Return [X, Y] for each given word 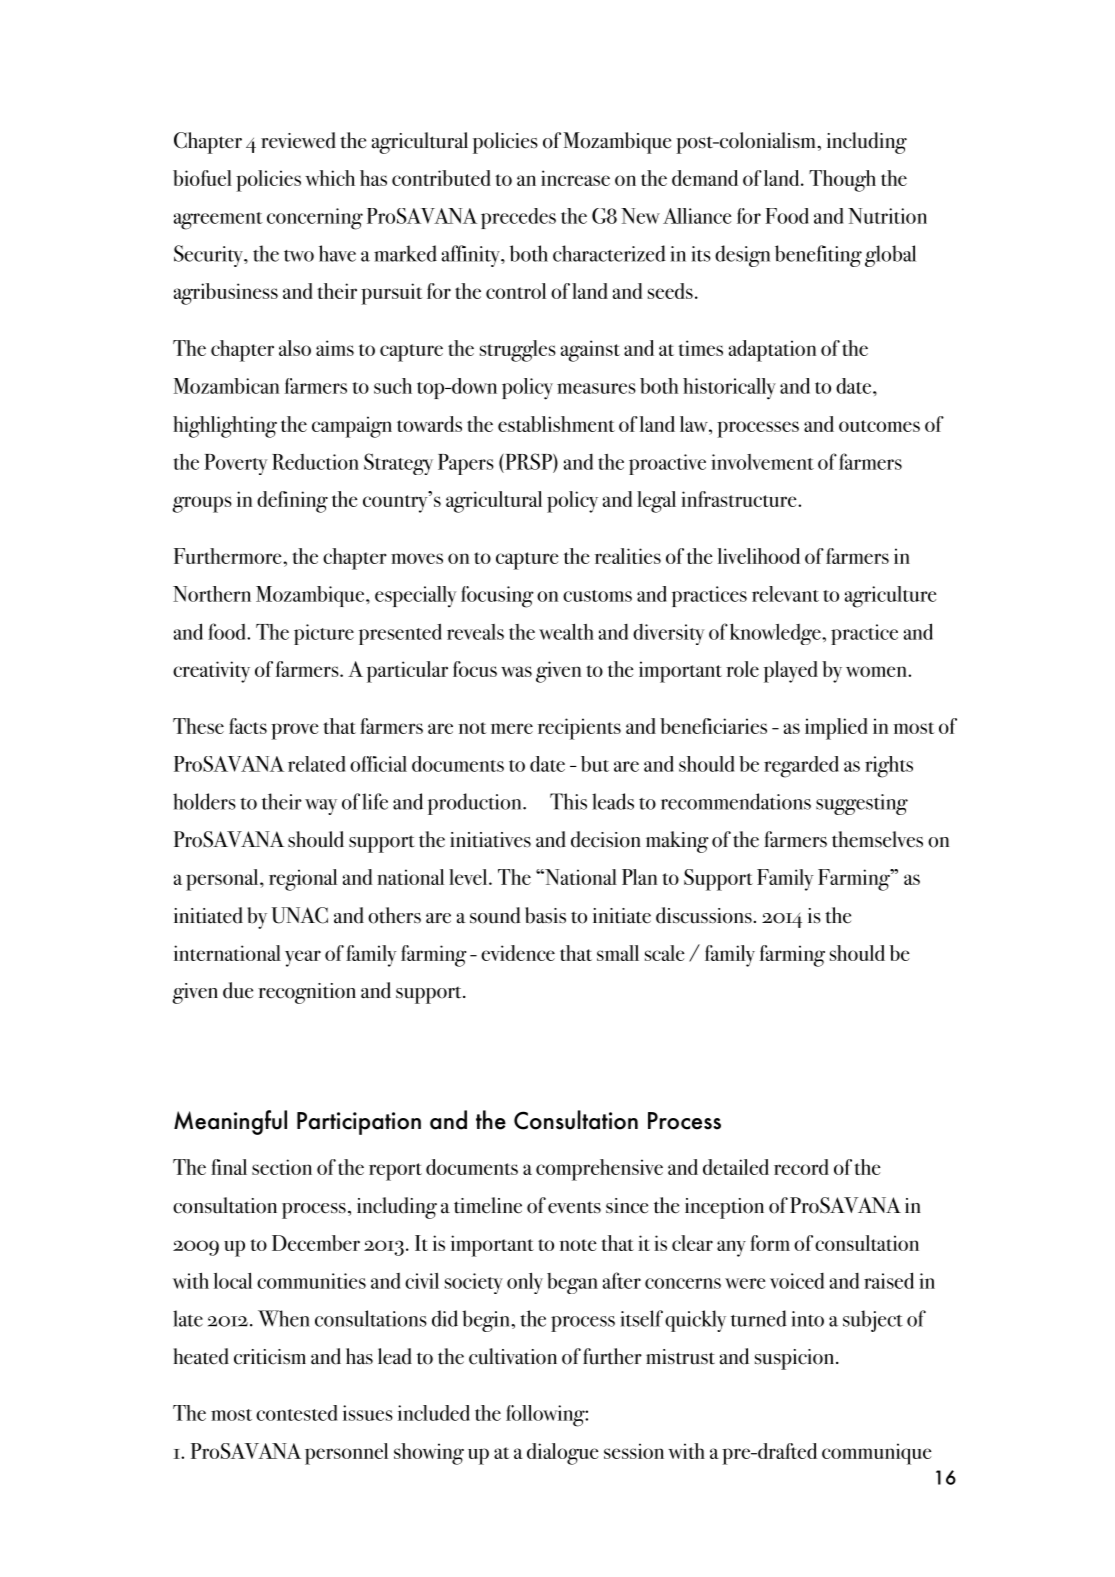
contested [296, 1413]
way [321, 807]
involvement [762, 462]
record [801, 1167]
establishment [556, 424]
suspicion [796, 1359]
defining [292, 502]
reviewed [298, 140]
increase [575, 178]
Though [842, 181]
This [568, 801]
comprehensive [599, 1170]
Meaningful [230, 1122]
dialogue [563, 1454]
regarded [801, 767]
